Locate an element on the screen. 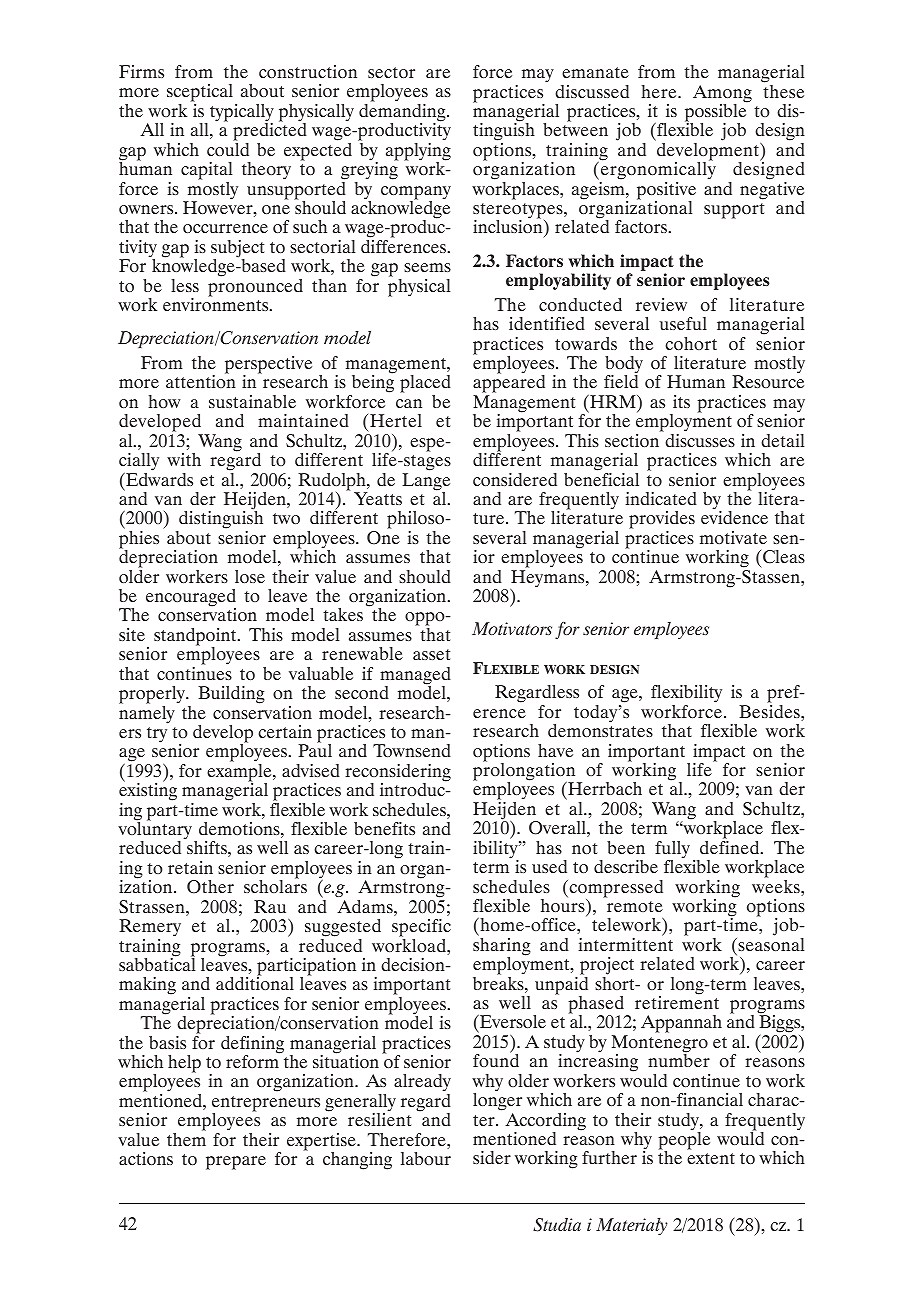 The image size is (924, 1308). demanding is located at coordinates (403, 114).
